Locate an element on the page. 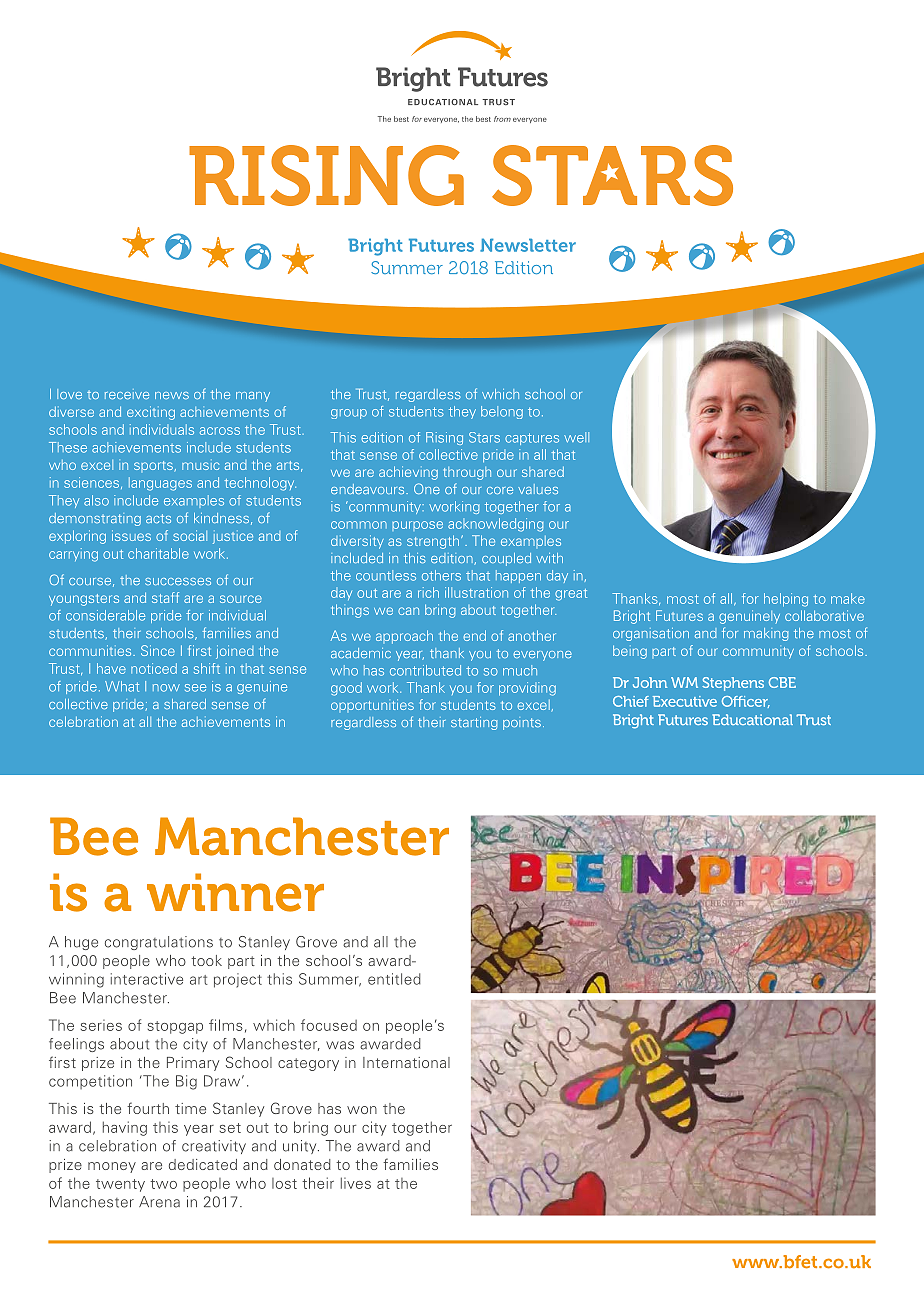 Image resolution: width=924 pixels, height=1308 pixels. contributed is located at coordinates (425, 670).
